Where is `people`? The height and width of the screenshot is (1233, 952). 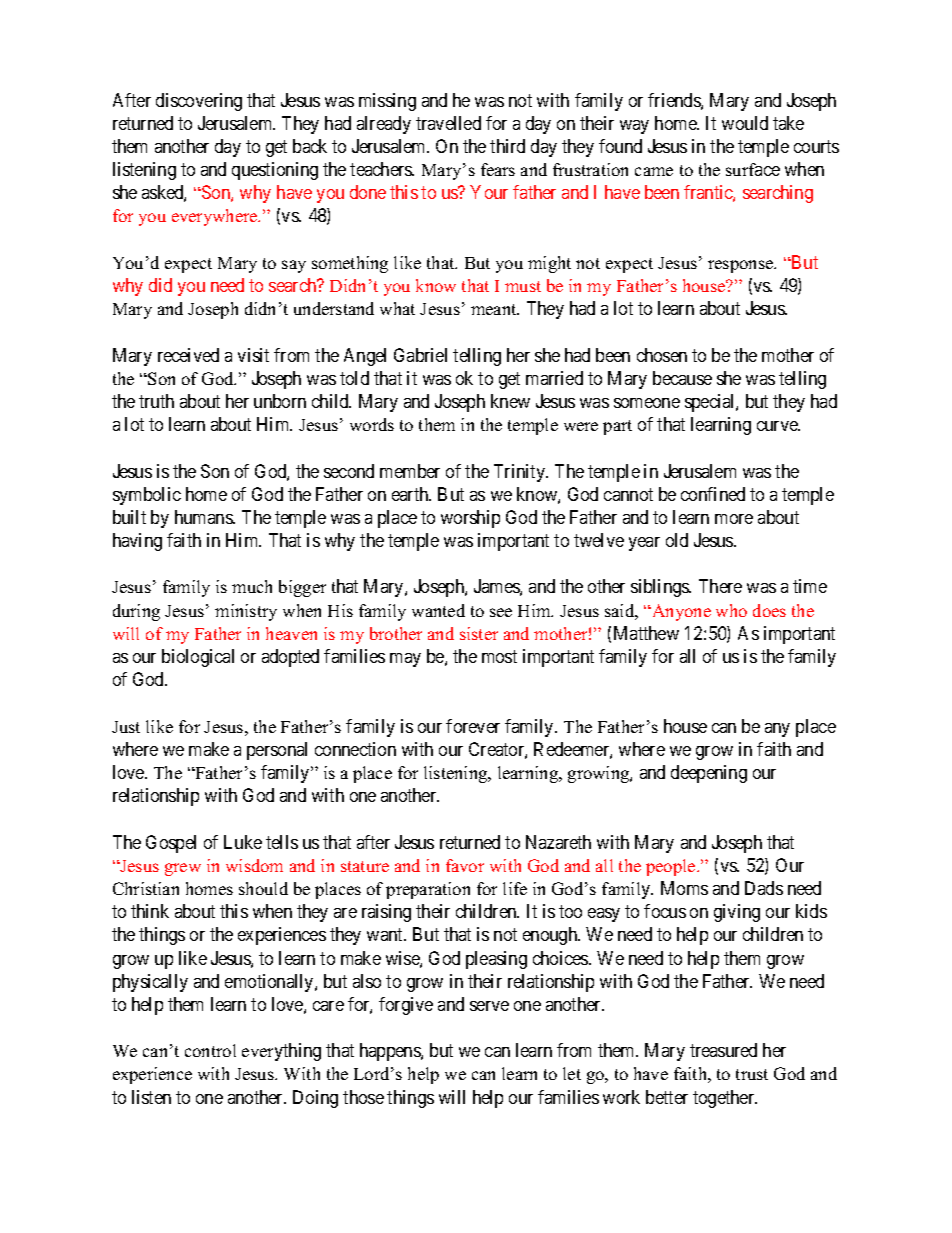 people is located at coordinates (672, 867).
